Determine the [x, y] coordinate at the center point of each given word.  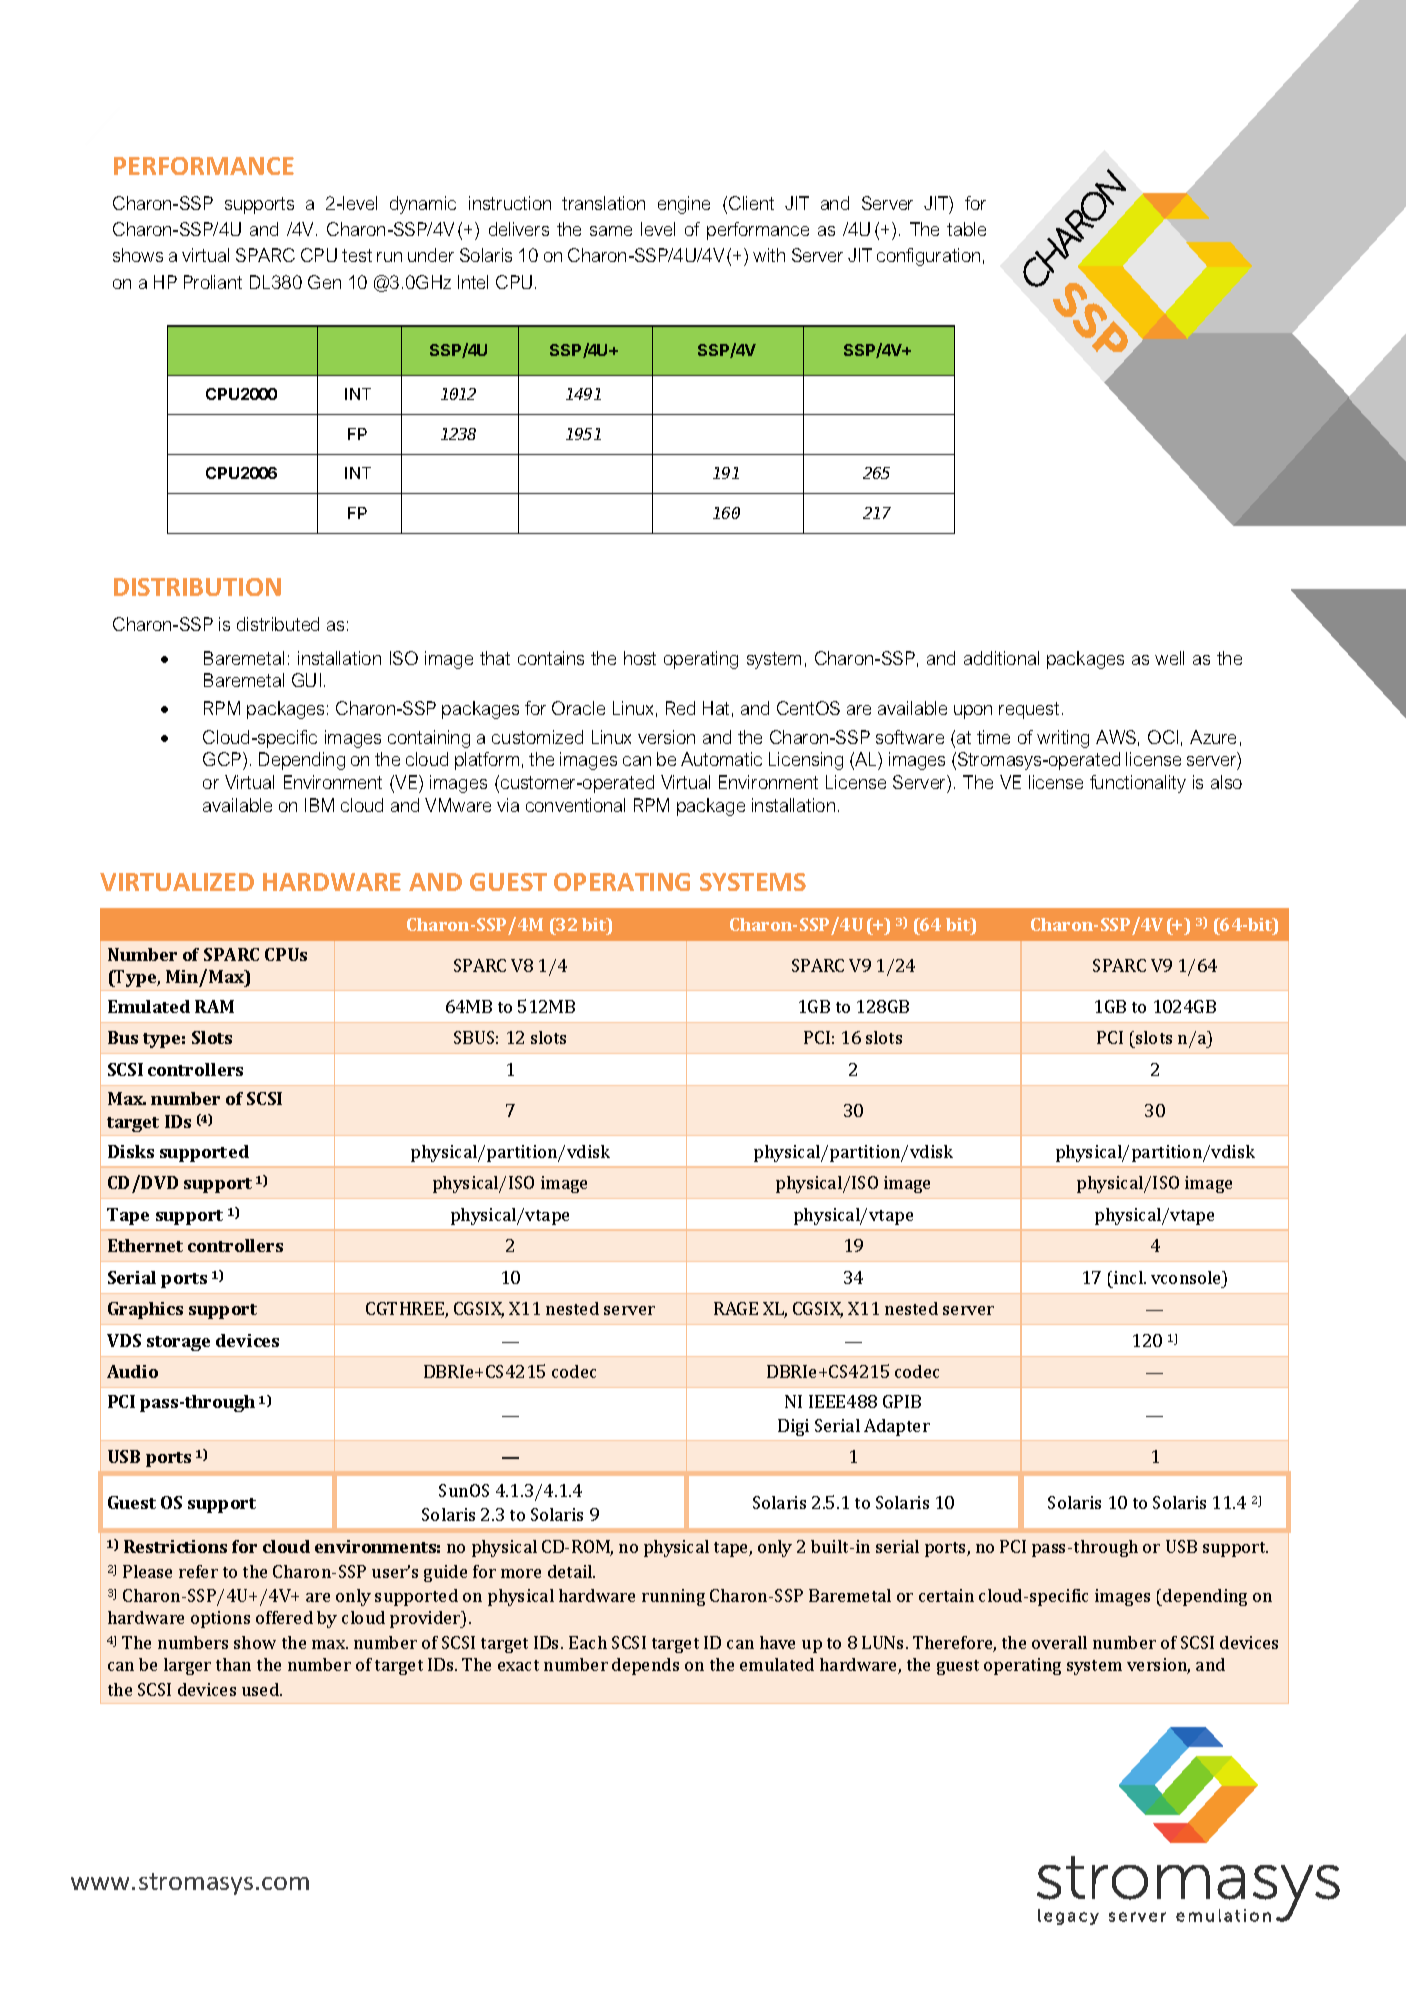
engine [684, 205]
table [966, 229]
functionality [1138, 784]
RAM [214, 1006]
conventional [575, 805]
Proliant [213, 282]
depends [645, 1666]
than [233, 1664]
